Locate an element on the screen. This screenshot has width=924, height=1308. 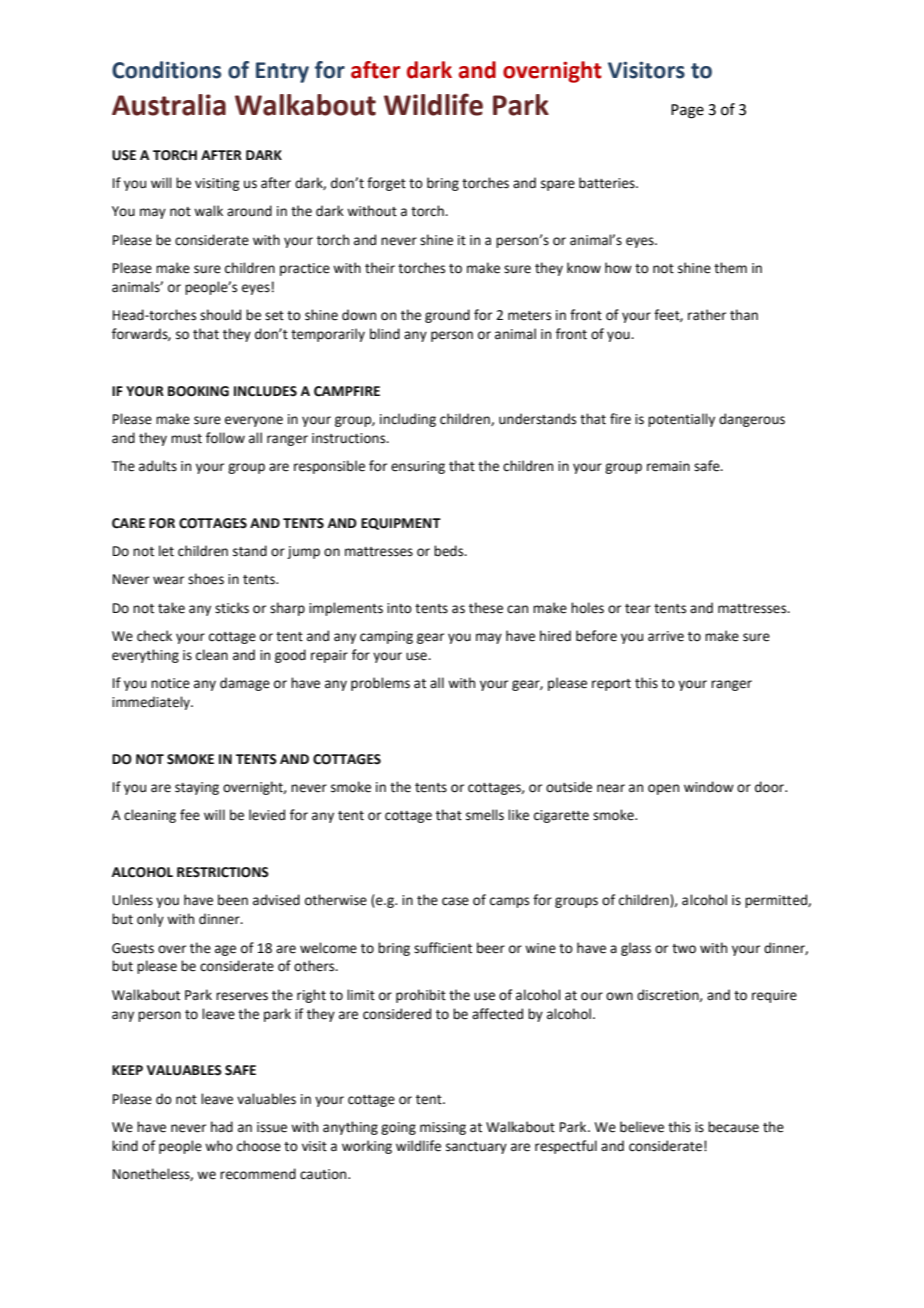
forget is located at coordinates (386, 184).
